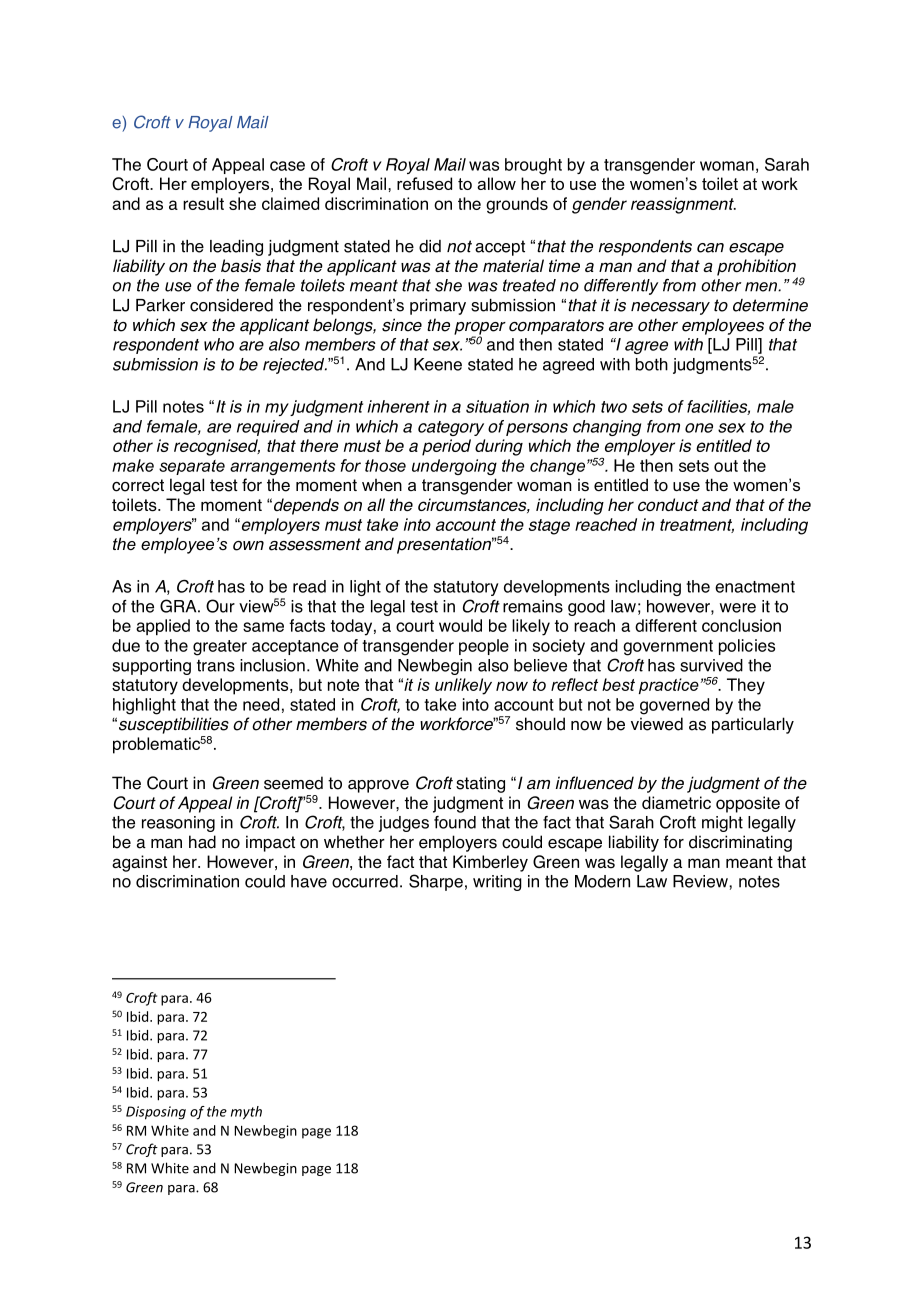 The width and height of the screenshot is (924, 1308). Describe the element at coordinates (683, 205) in the screenshot. I see `reassignment` at that location.
